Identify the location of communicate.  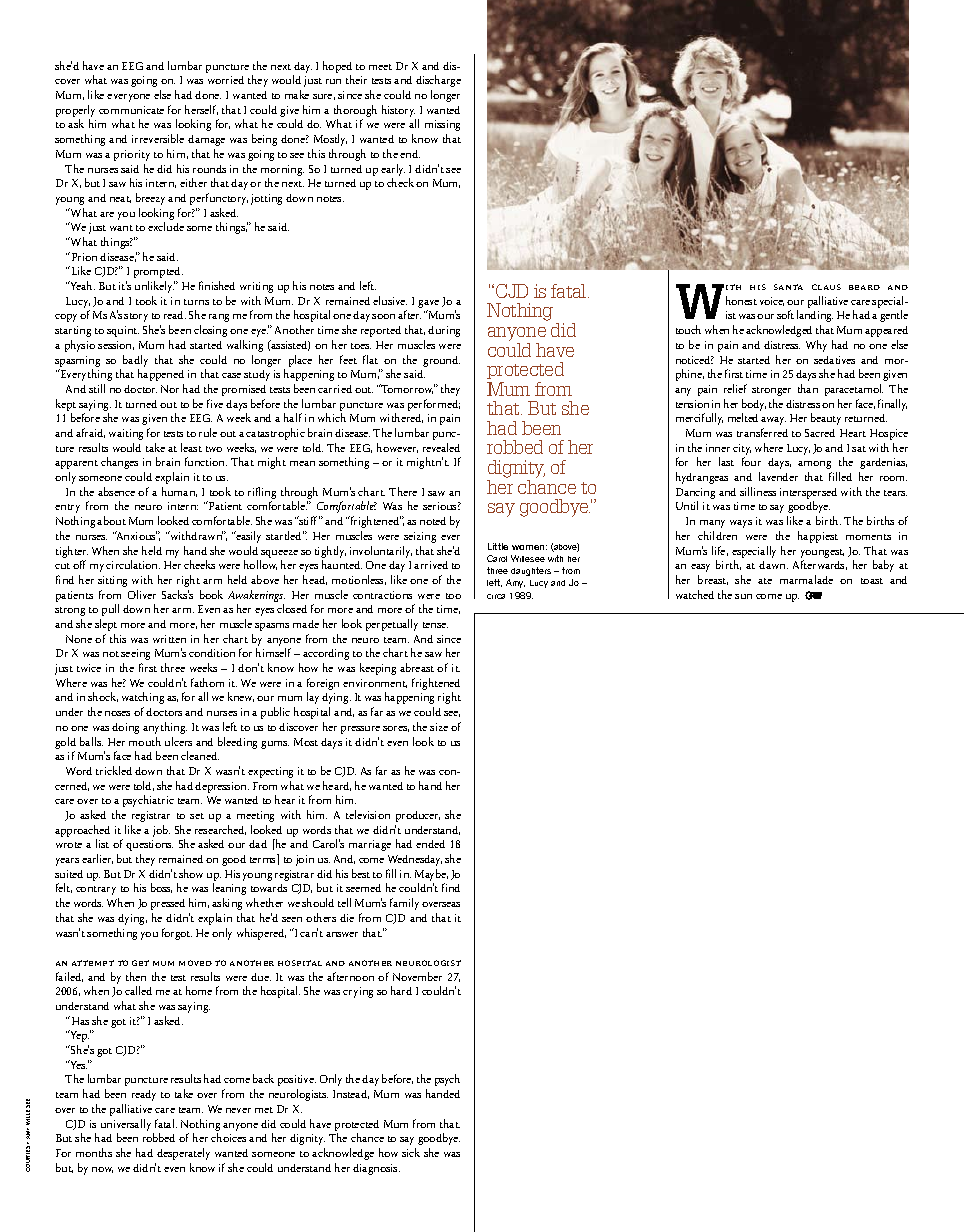
(131, 110).
